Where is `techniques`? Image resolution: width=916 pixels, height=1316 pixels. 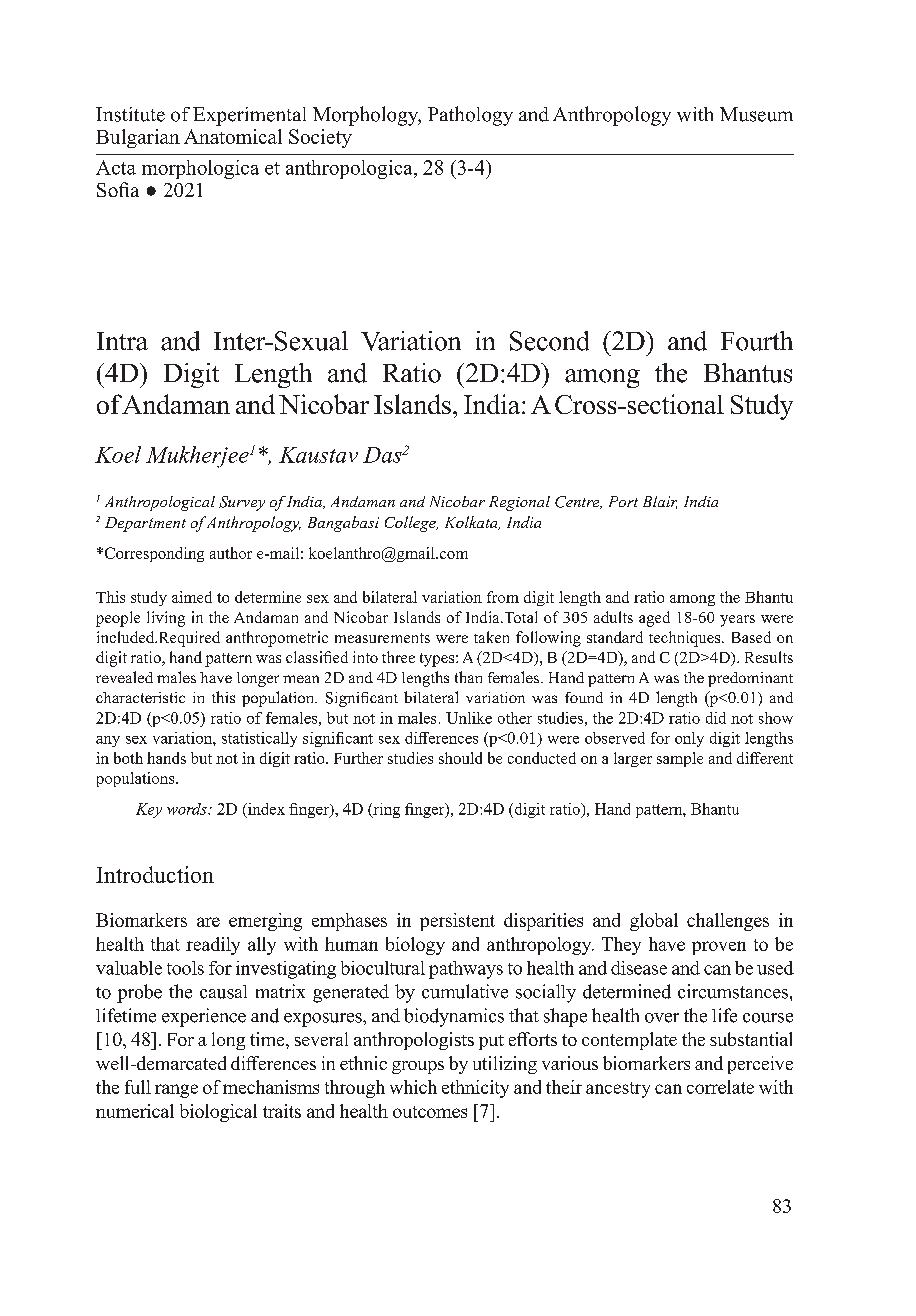 techniques is located at coordinates (686, 639).
